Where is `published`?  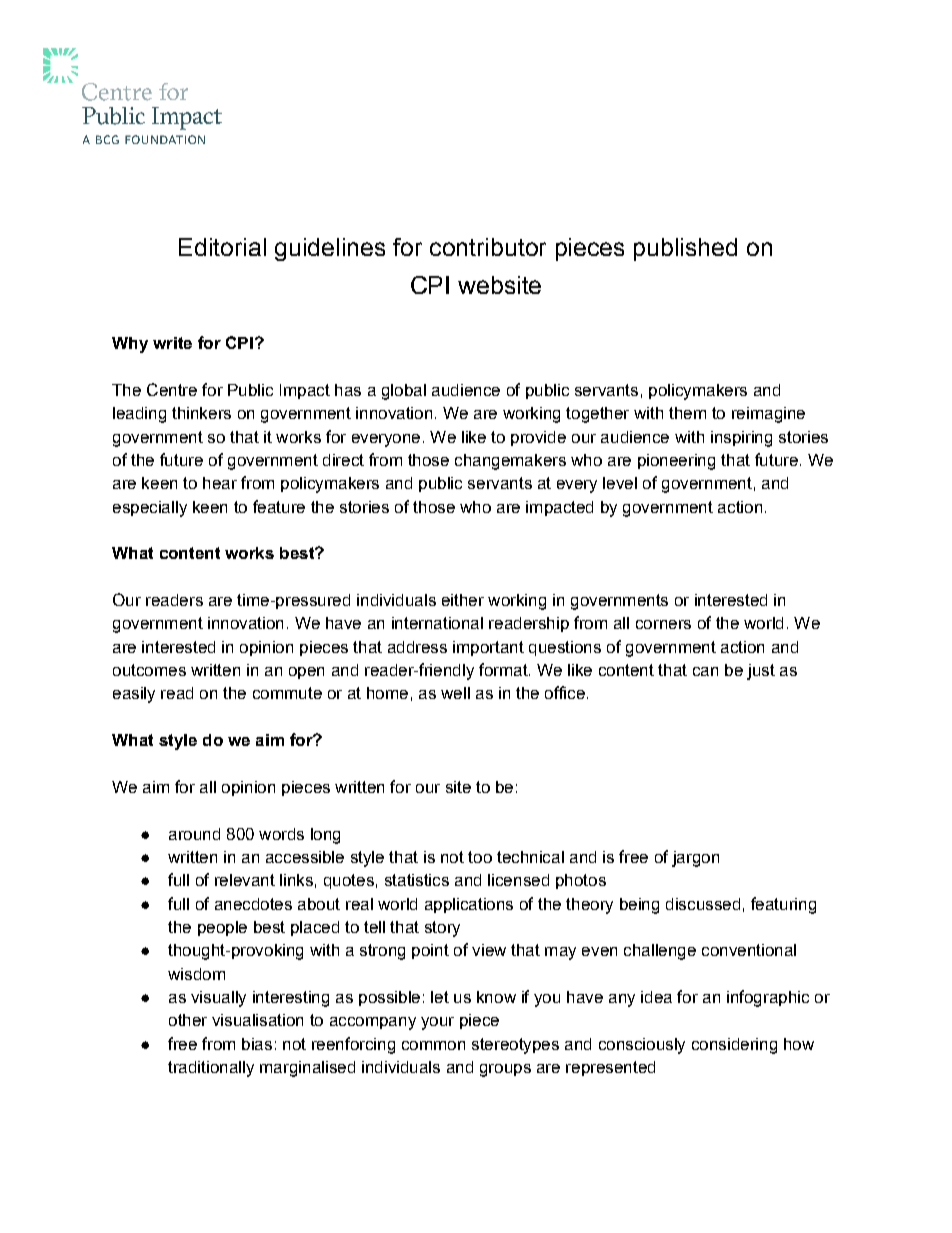 published is located at coordinates (685, 249).
